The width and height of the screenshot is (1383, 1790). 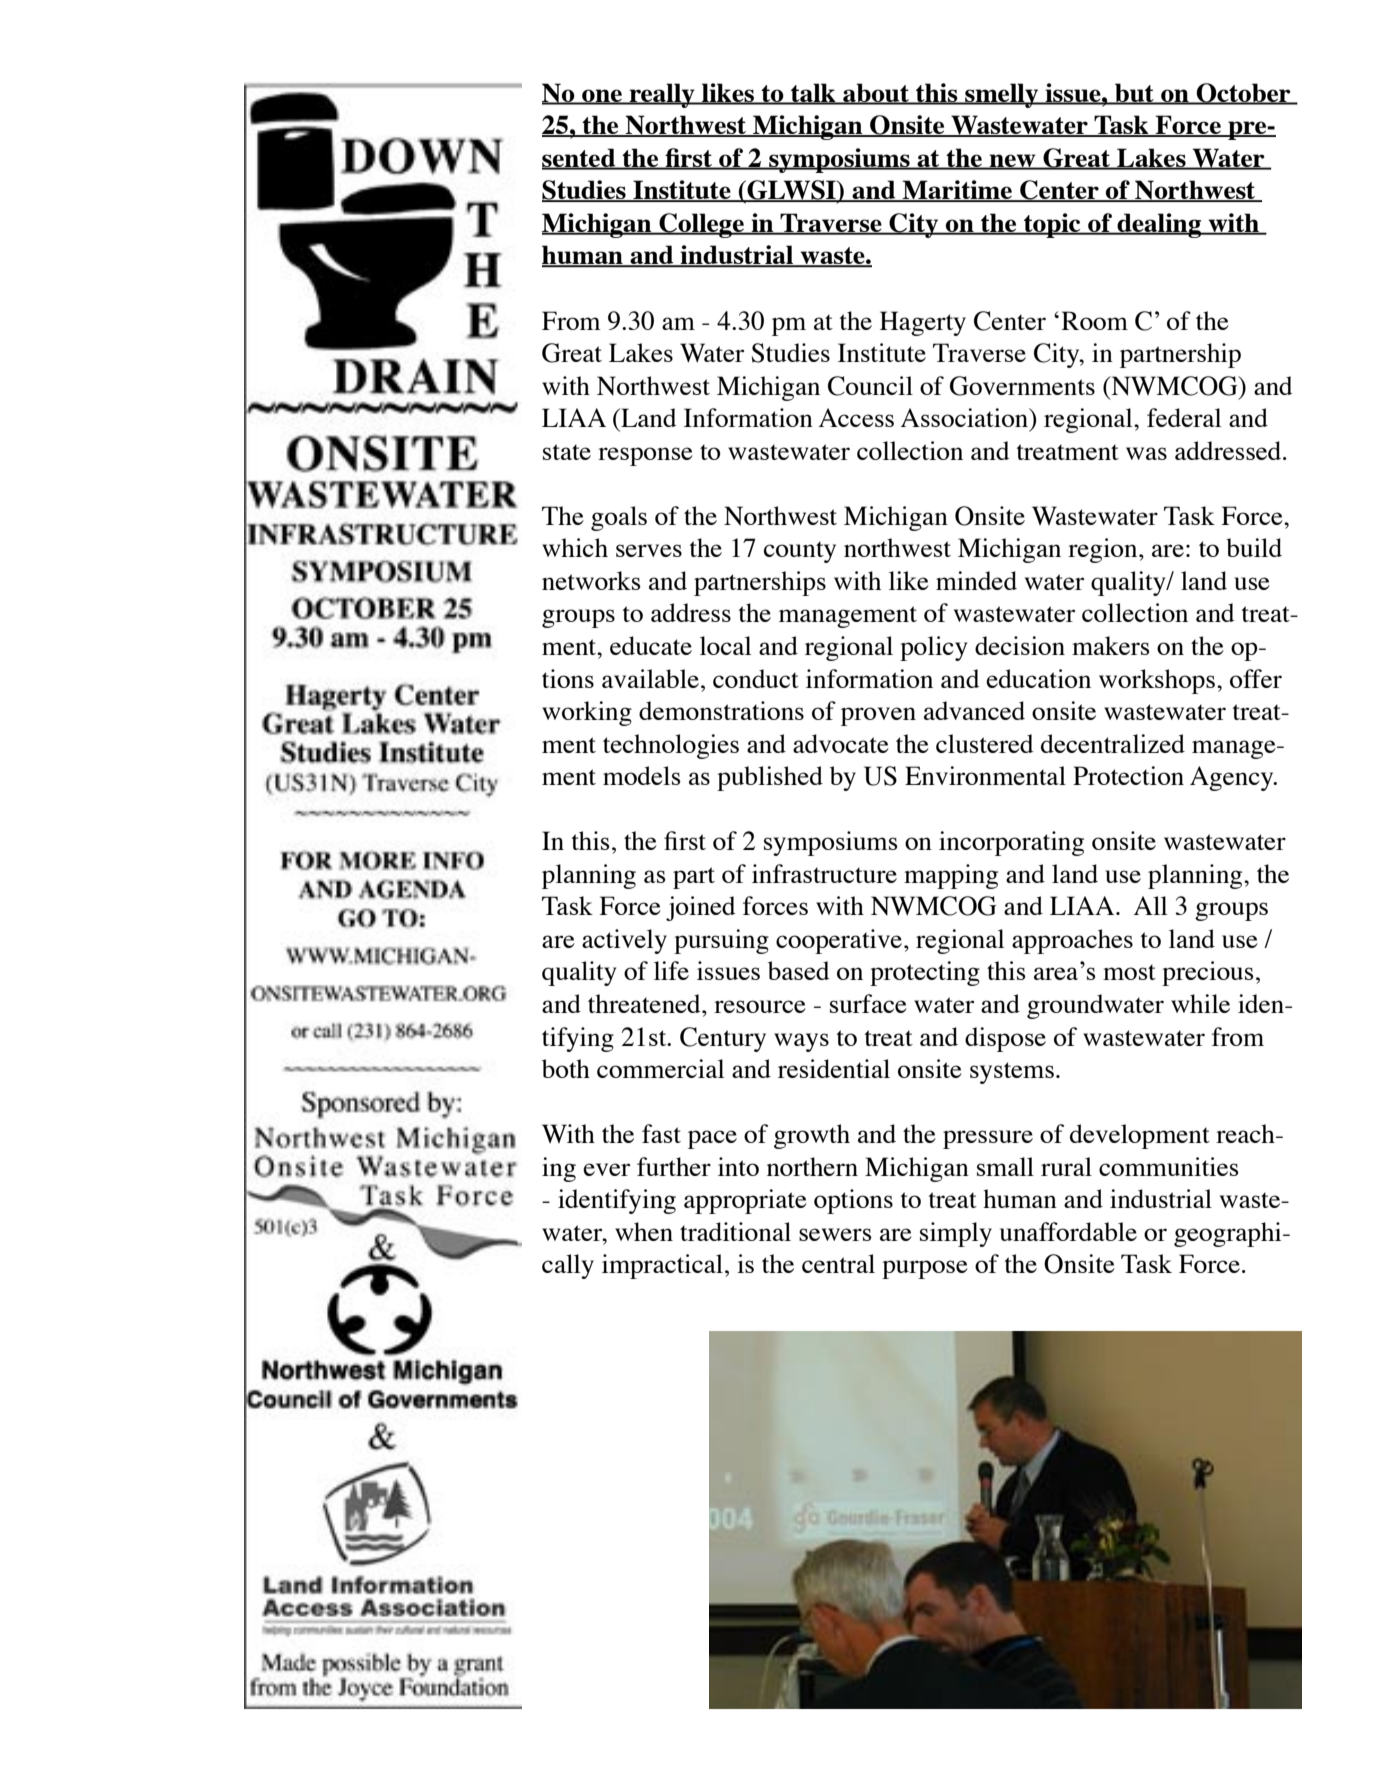 What do you see at coordinates (966, 419) in the screenshot?
I see `Association` at bounding box center [966, 419].
